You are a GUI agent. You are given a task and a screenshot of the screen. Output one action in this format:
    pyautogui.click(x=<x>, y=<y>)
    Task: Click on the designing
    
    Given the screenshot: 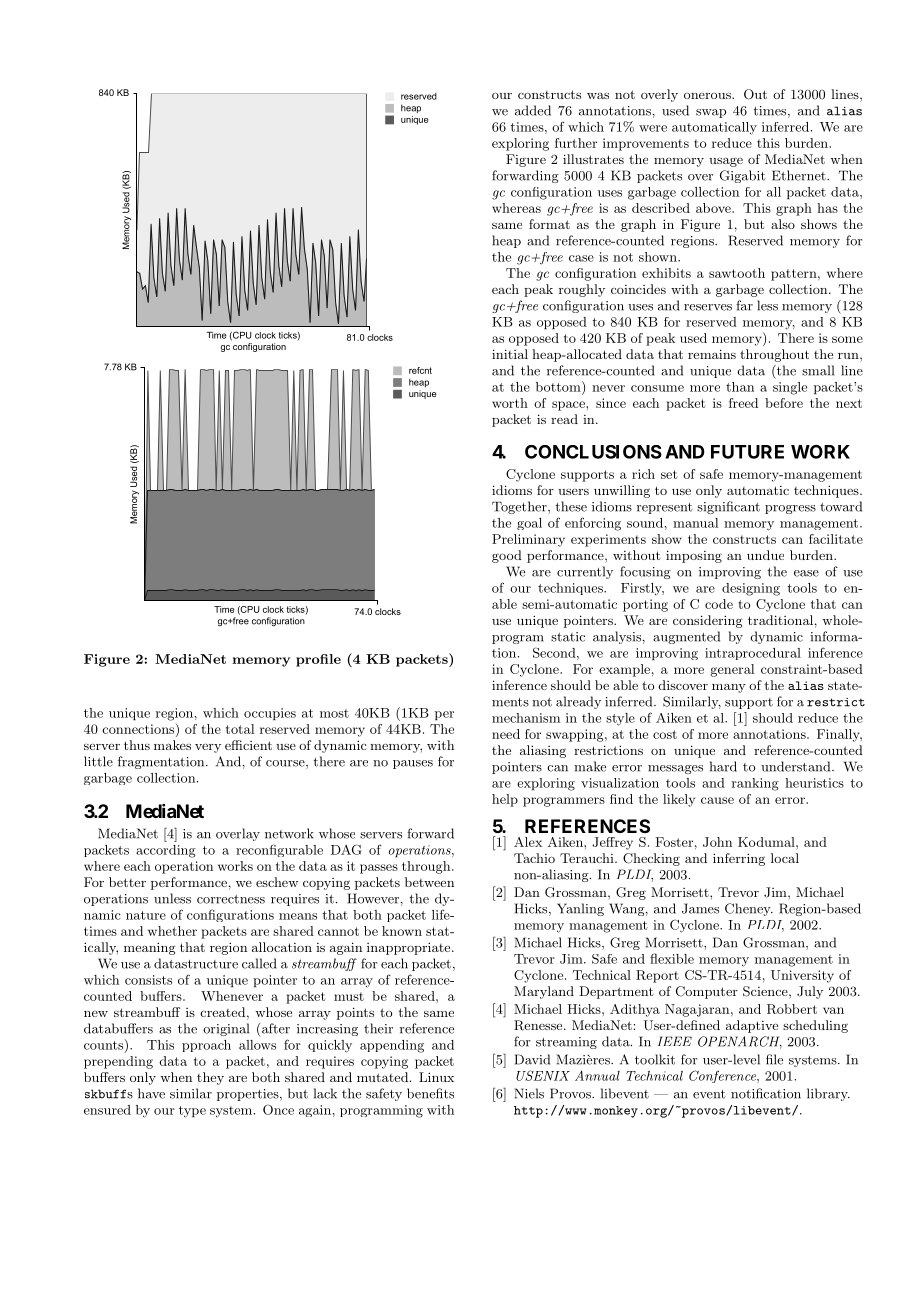 What is the action you would take?
    pyautogui.click(x=751, y=589)
